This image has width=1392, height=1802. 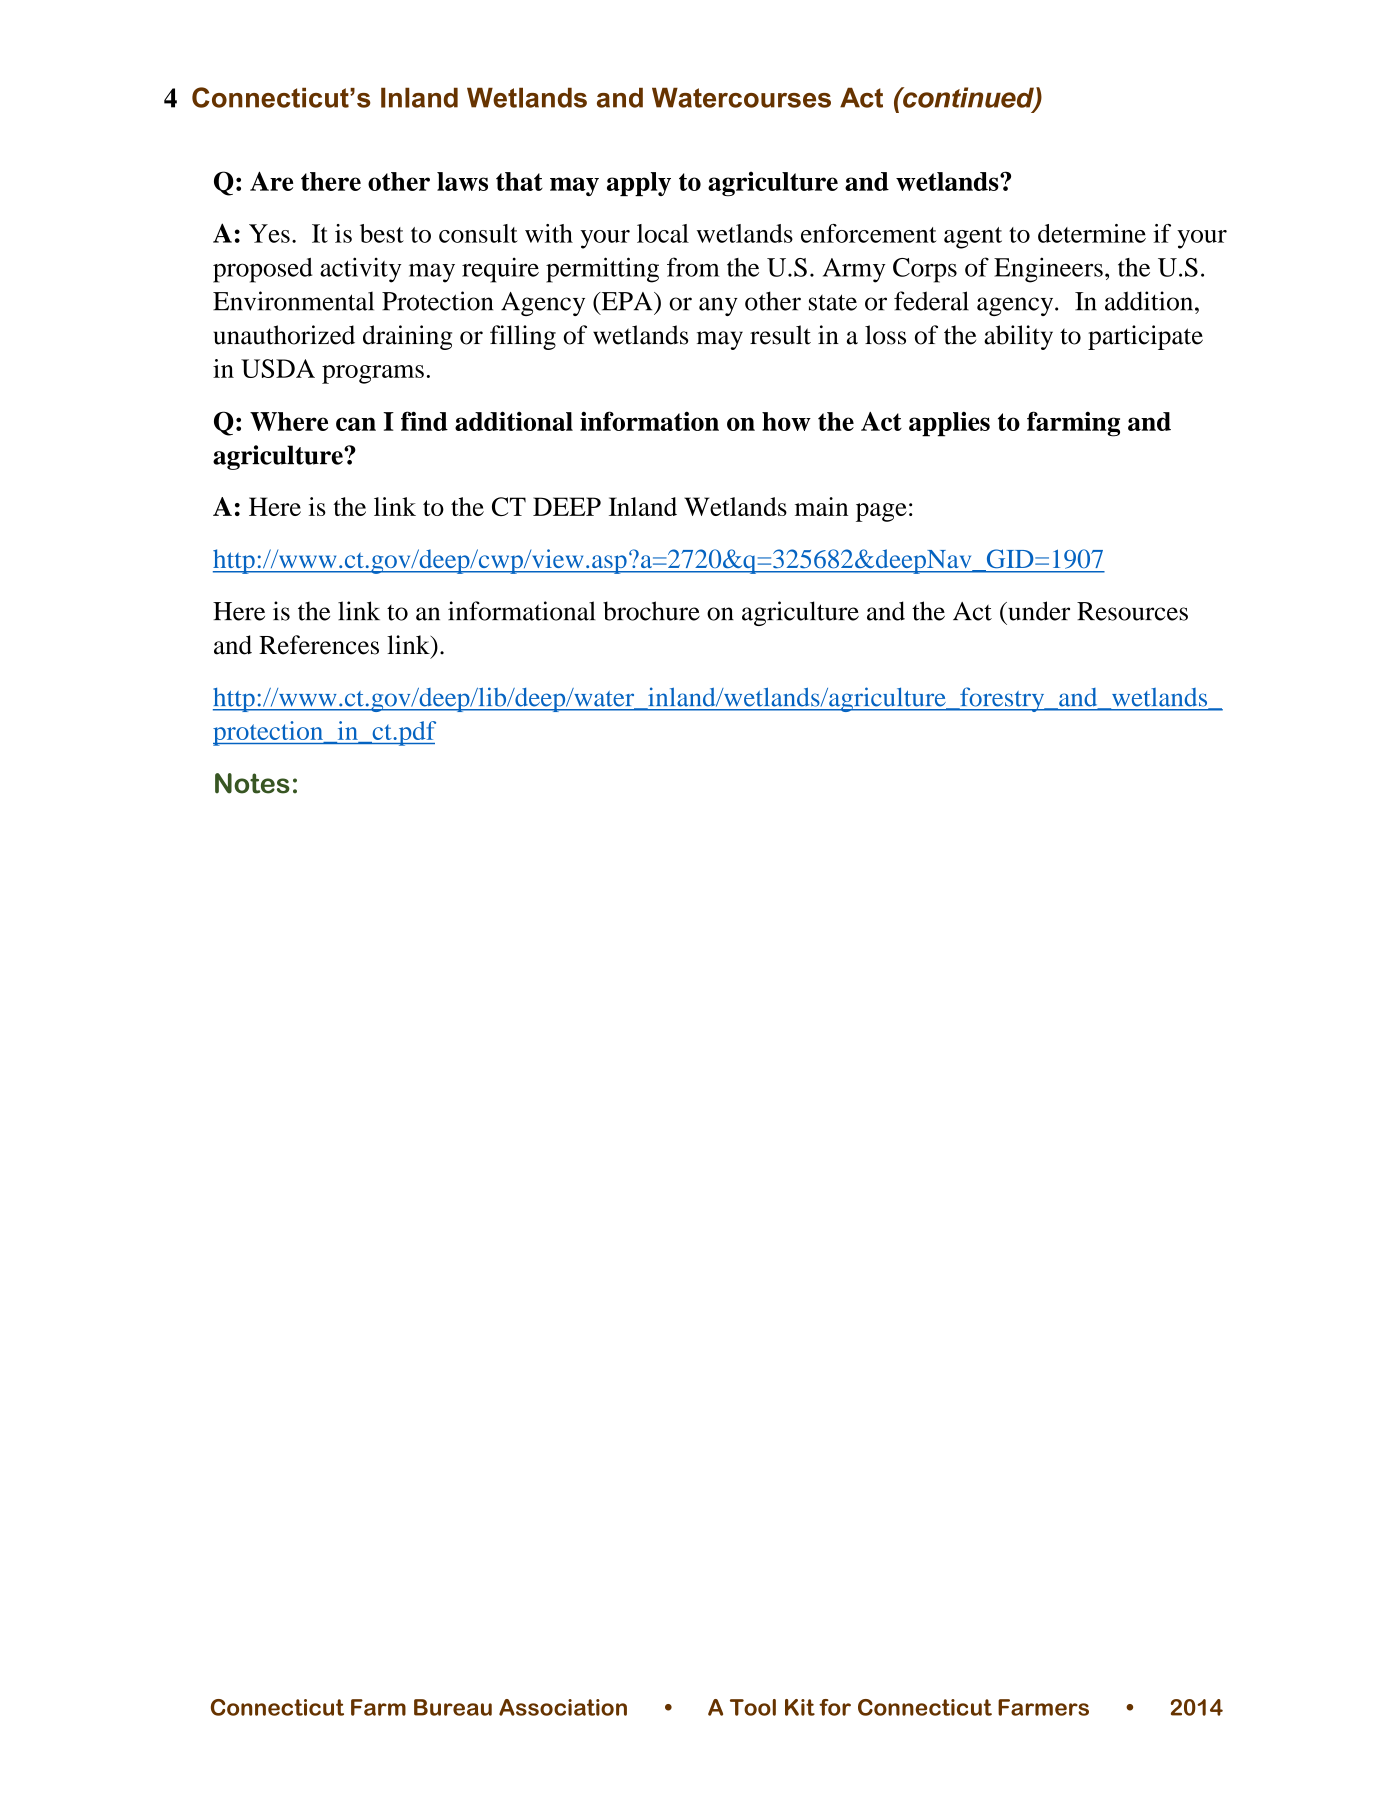 I want to click on Bureau, so click(x=453, y=1707).
